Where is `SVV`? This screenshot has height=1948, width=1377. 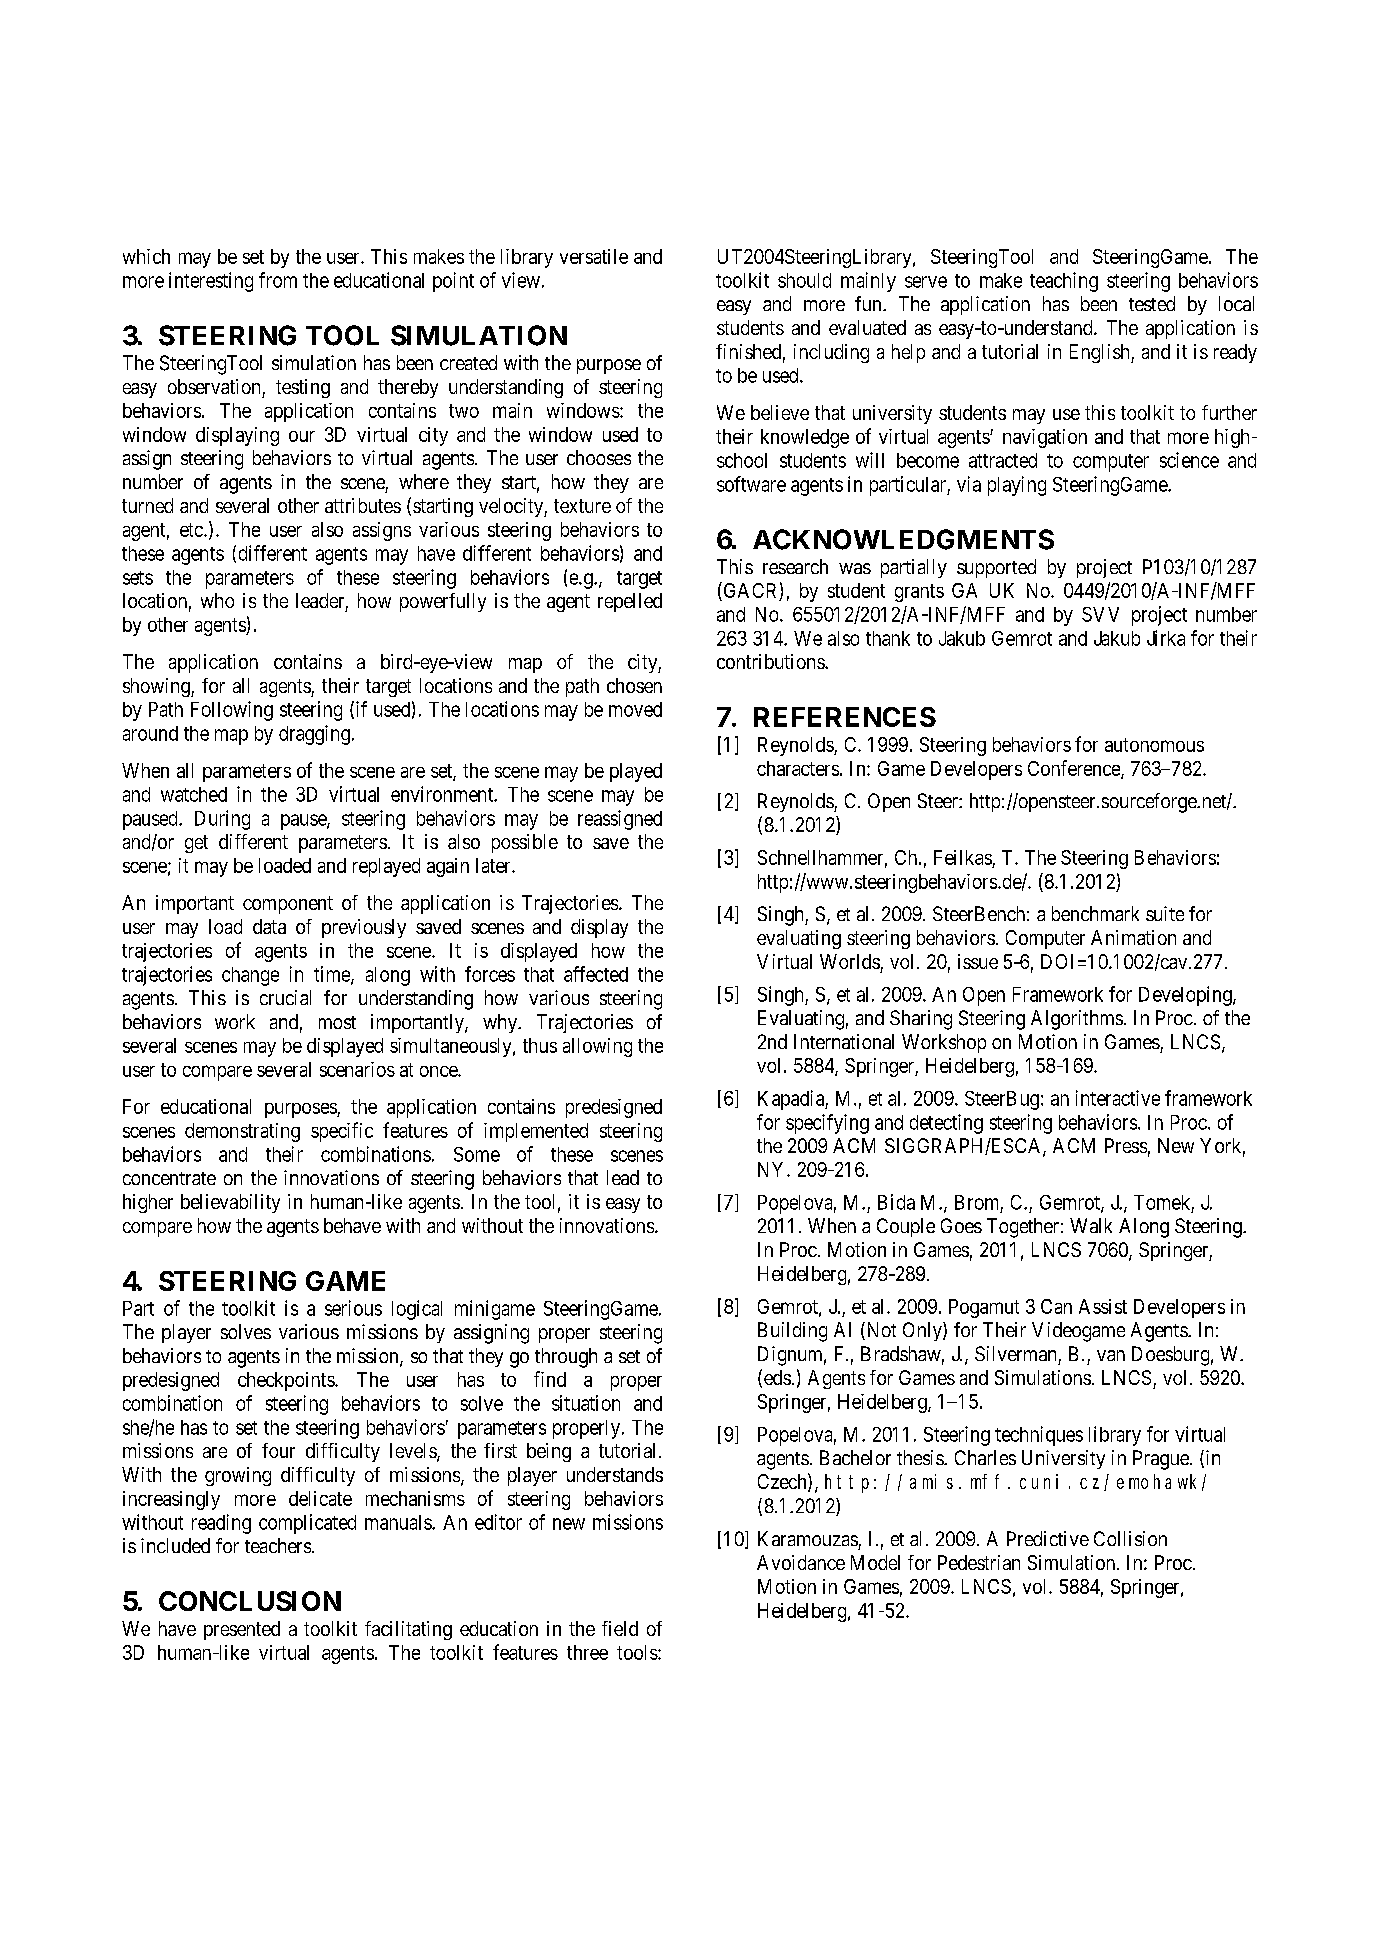
SVV is located at coordinates (1100, 614).
